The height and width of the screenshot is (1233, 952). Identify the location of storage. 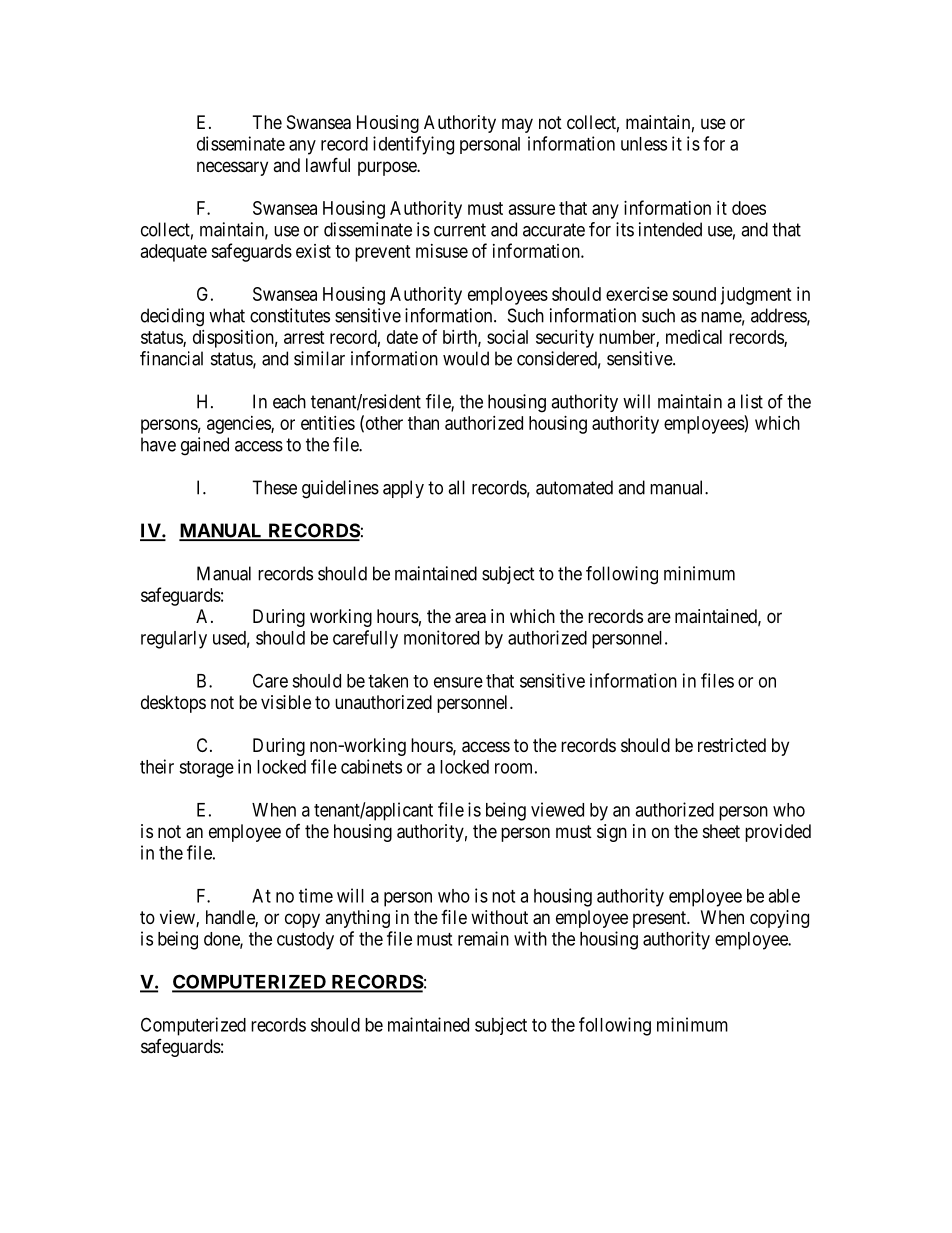
(206, 769).
